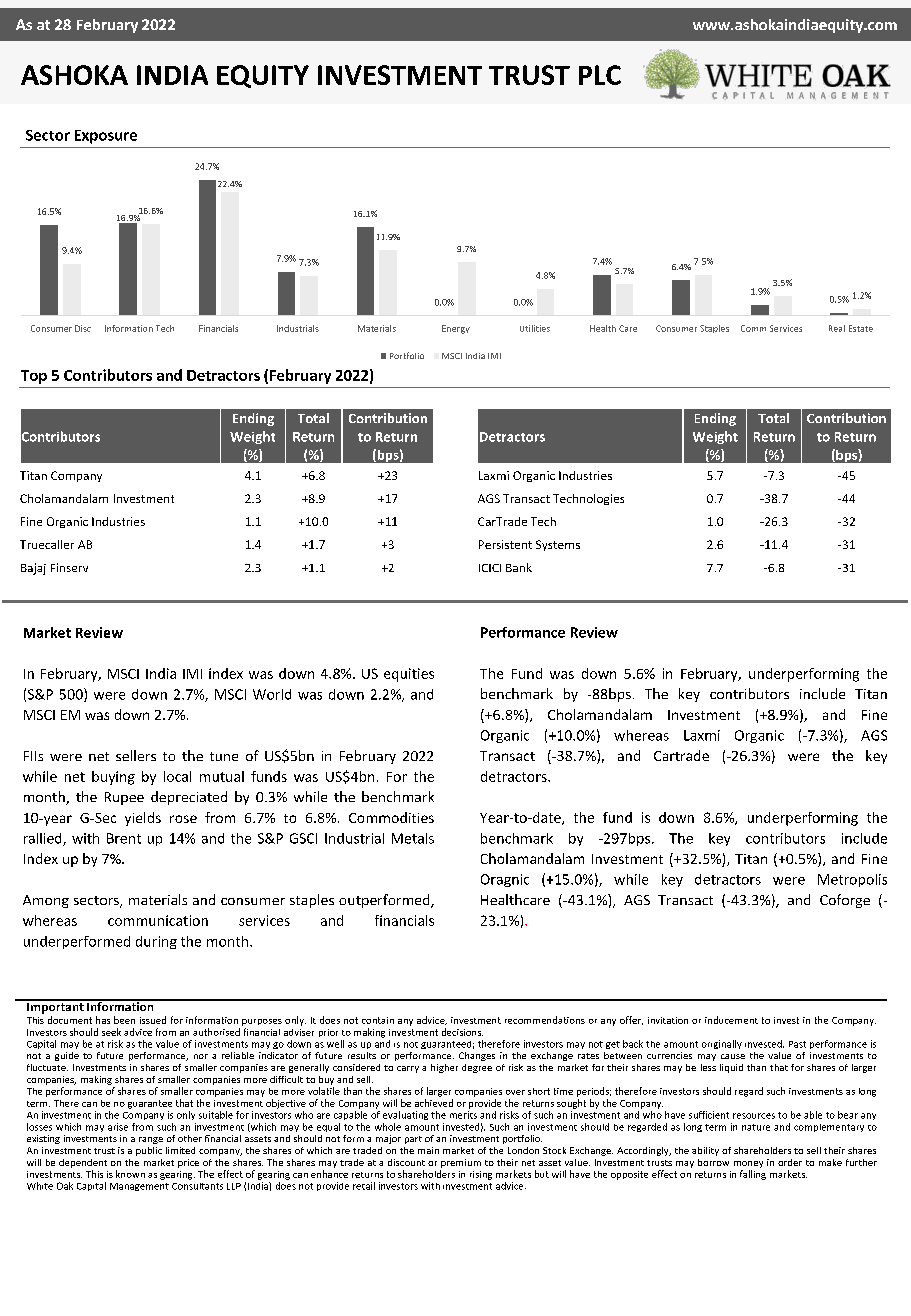 This screenshot has width=911, height=1316. What do you see at coordinates (413, 838) in the screenshot?
I see `Metals` at bounding box center [413, 838].
